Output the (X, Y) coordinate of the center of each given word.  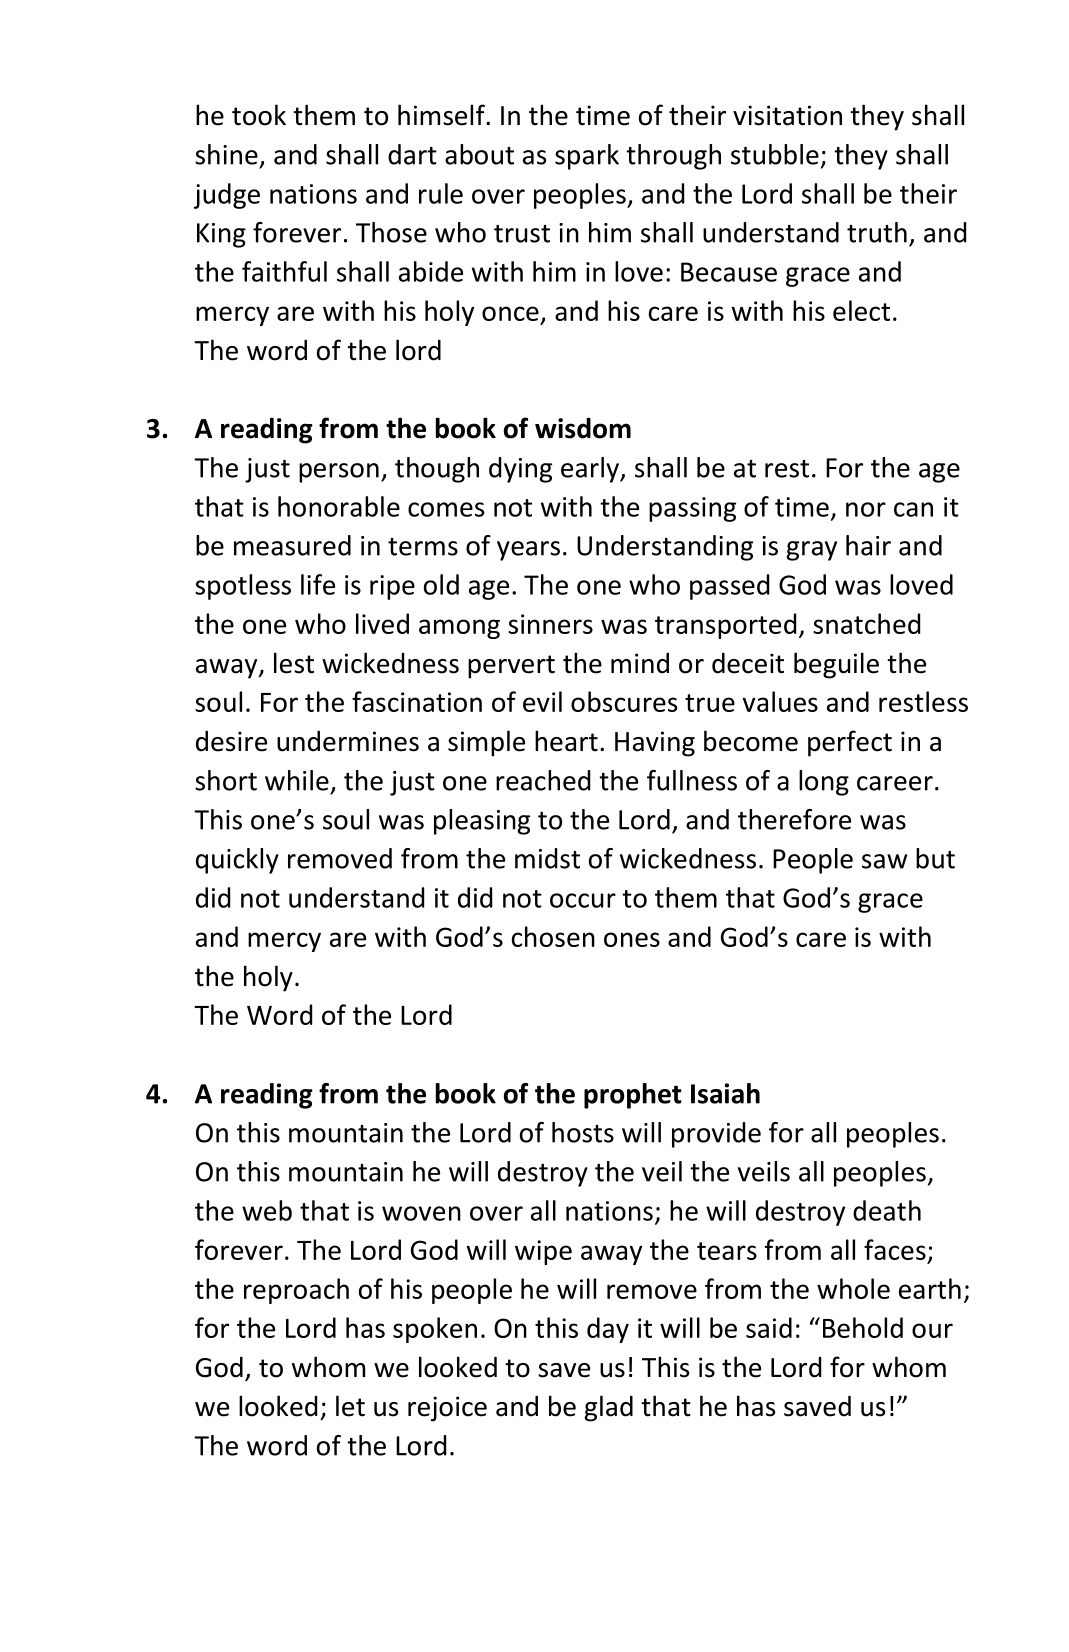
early (591, 470)
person (339, 473)
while (297, 780)
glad (608, 1408)
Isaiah (725, 1093)
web (267, 1210)
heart (566, 741)
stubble (775, 154)
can (913, 509)
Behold (863, 1327)
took (259, 115)
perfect (850, 743)
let (350, 1406)
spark (587, 157)
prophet (633, 1096)
